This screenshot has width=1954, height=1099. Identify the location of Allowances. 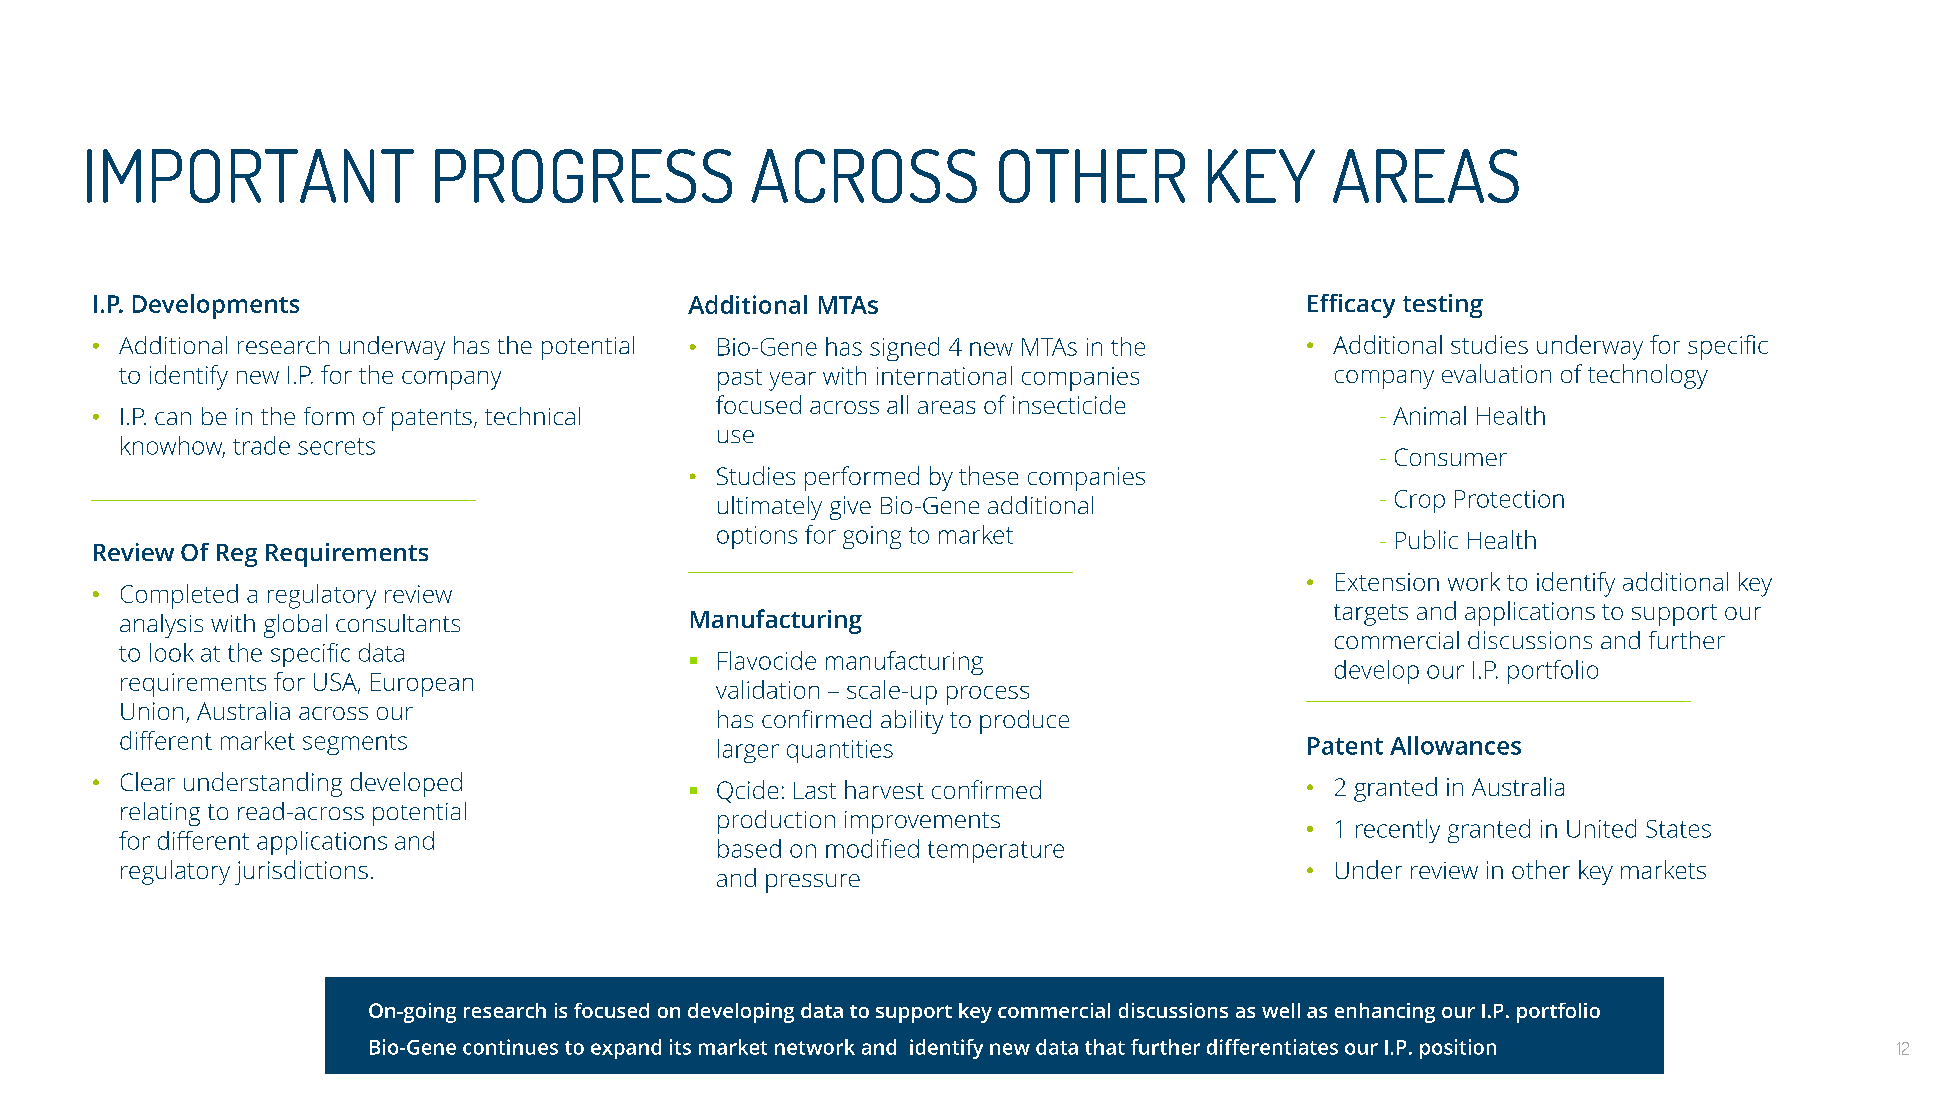
(1455, 745).
